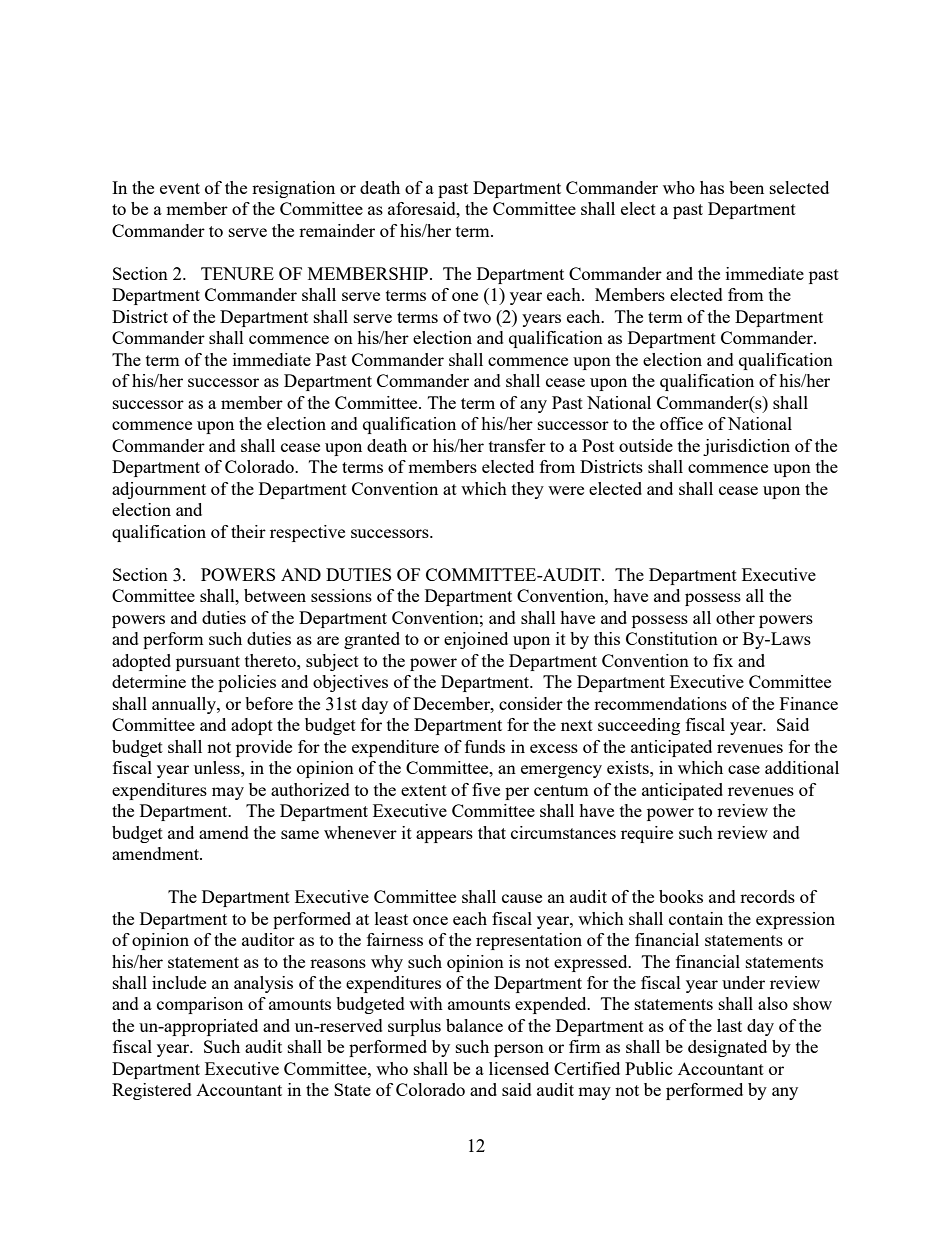  I want to click on enjoined, so click(476, 640).
